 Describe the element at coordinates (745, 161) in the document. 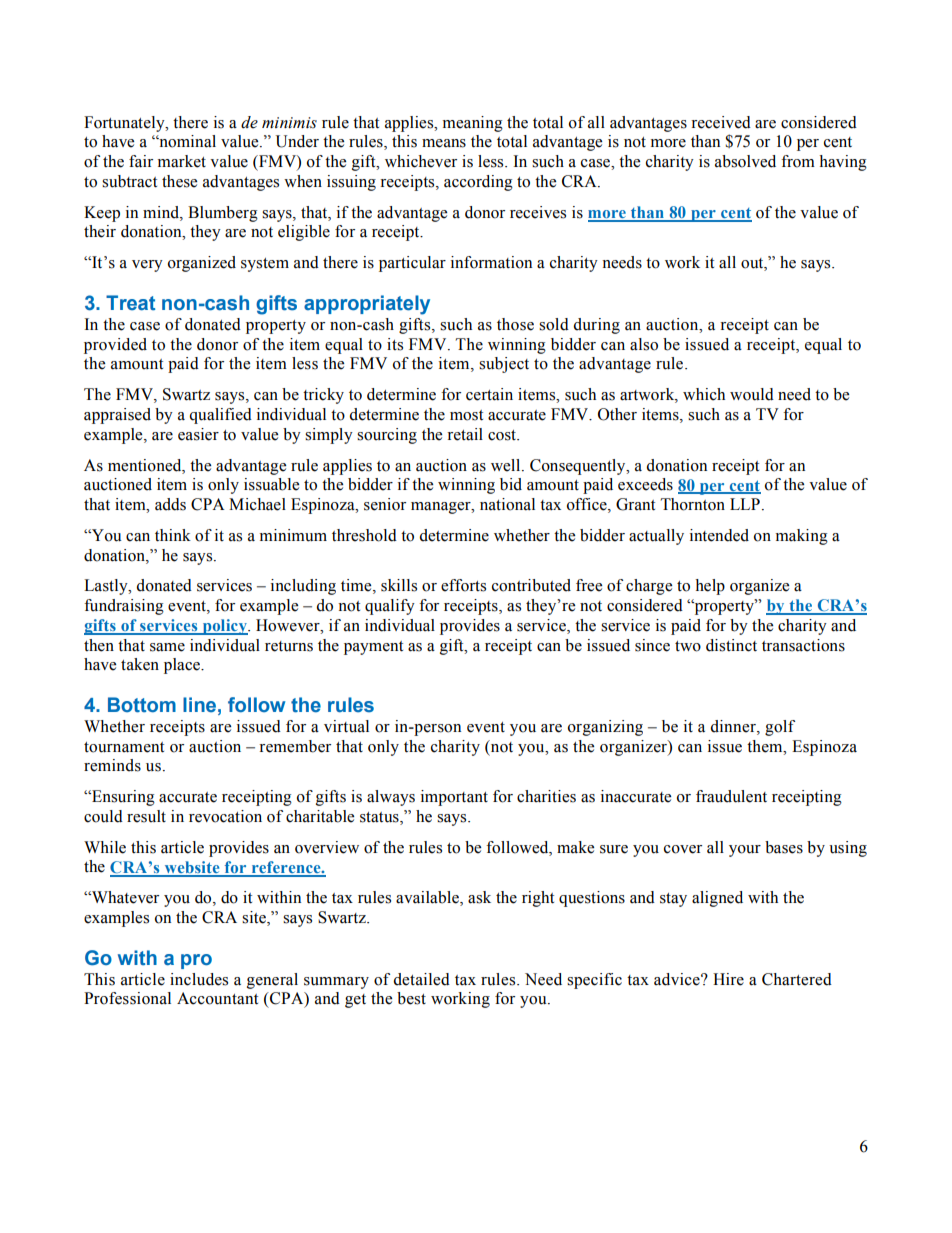

I see `absolved` at that location.
